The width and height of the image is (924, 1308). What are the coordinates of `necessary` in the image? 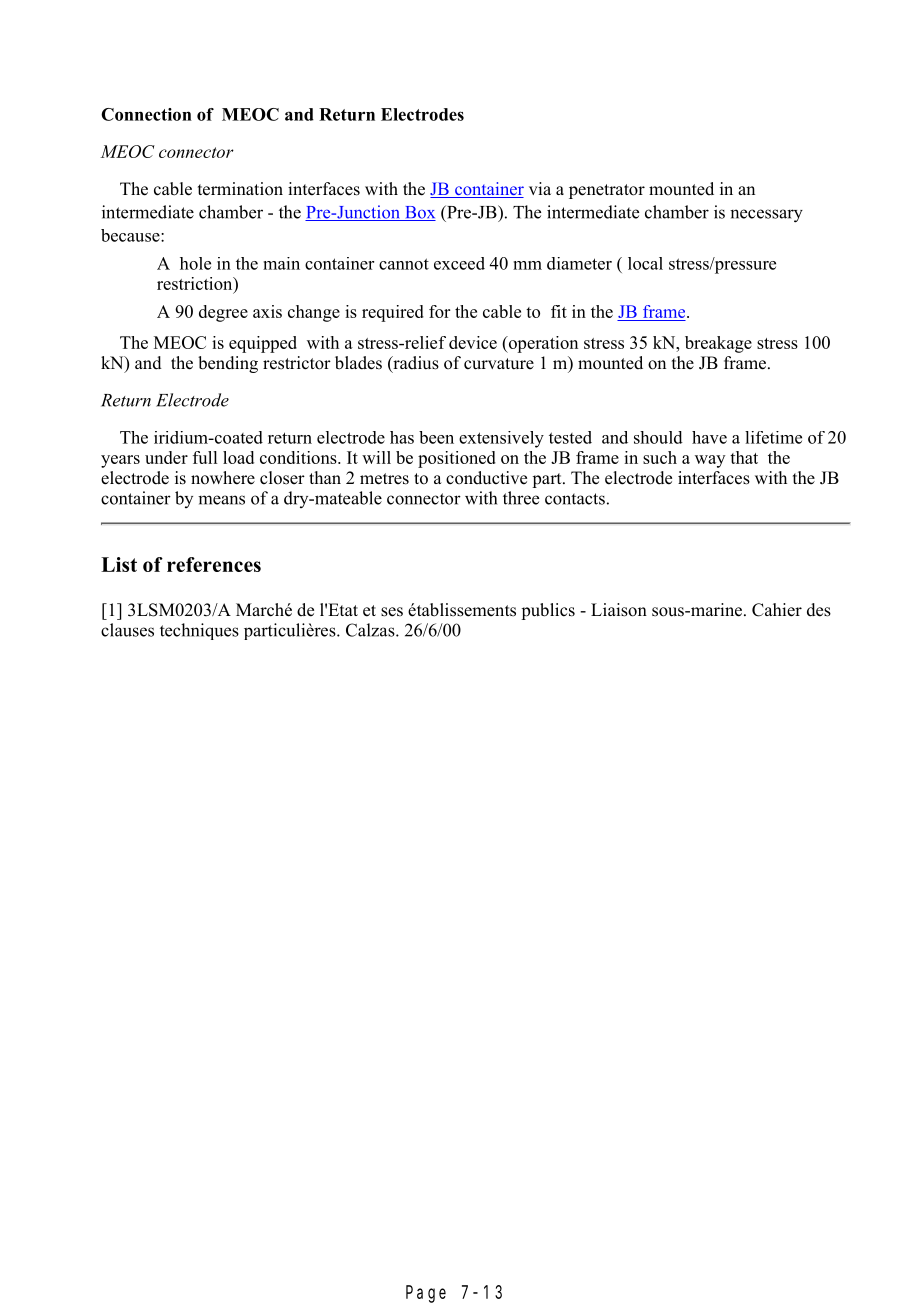 It's located at (766, 216).
